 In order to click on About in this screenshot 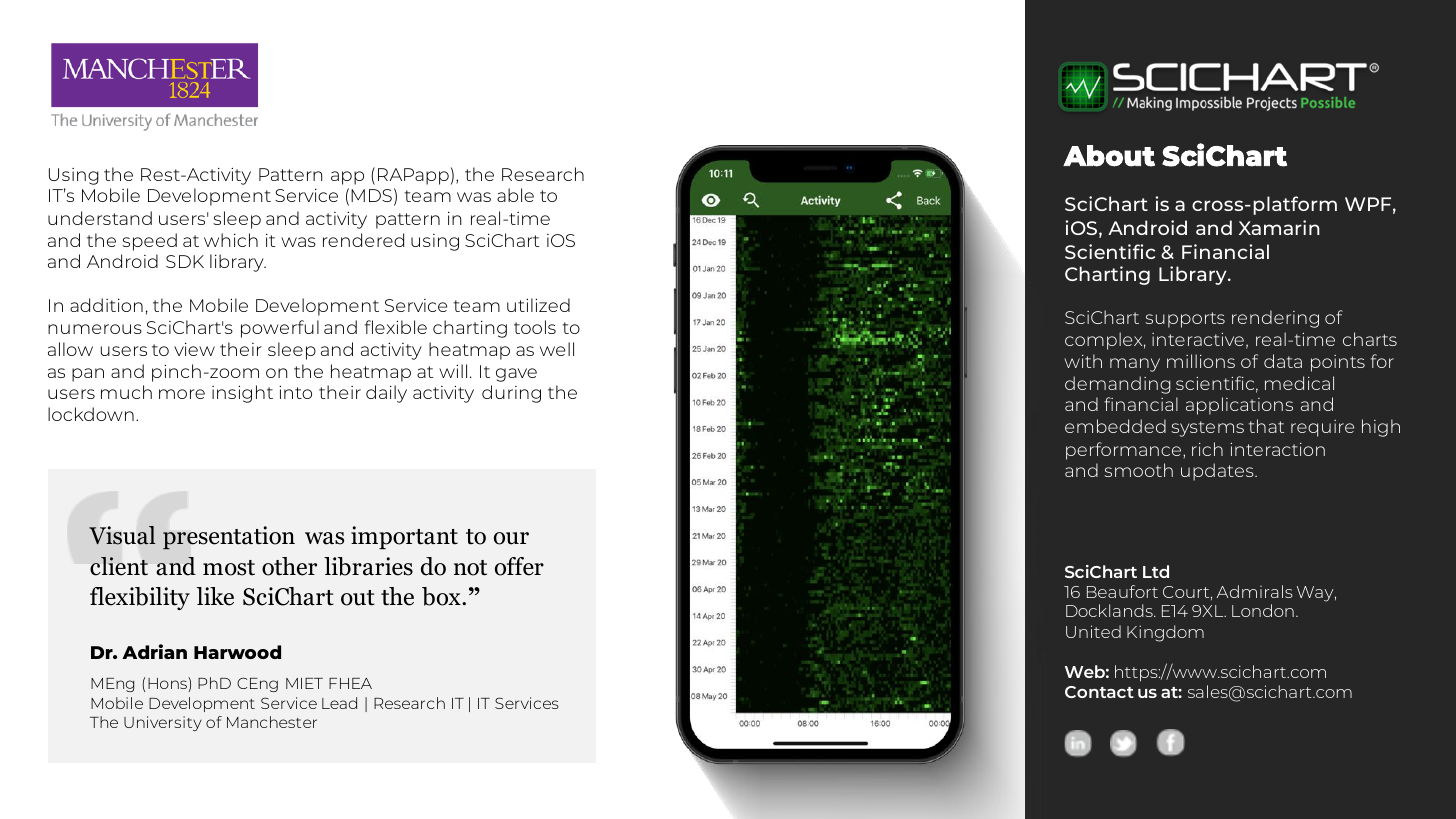, I will do `click(1109, 156)`.
